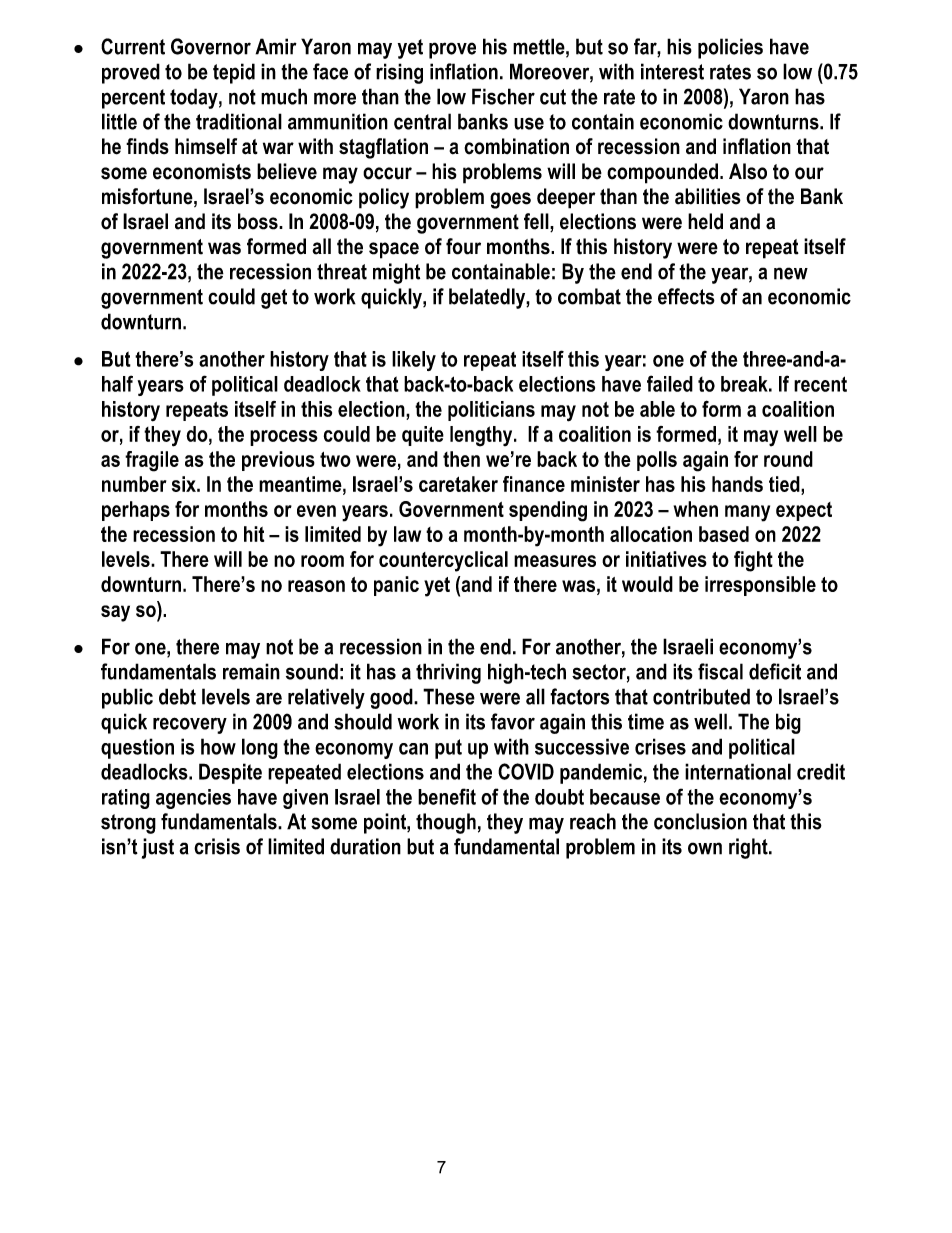 The height and width of the screenshot is (1233, 952). I want to click on then, so click(461, 459).
